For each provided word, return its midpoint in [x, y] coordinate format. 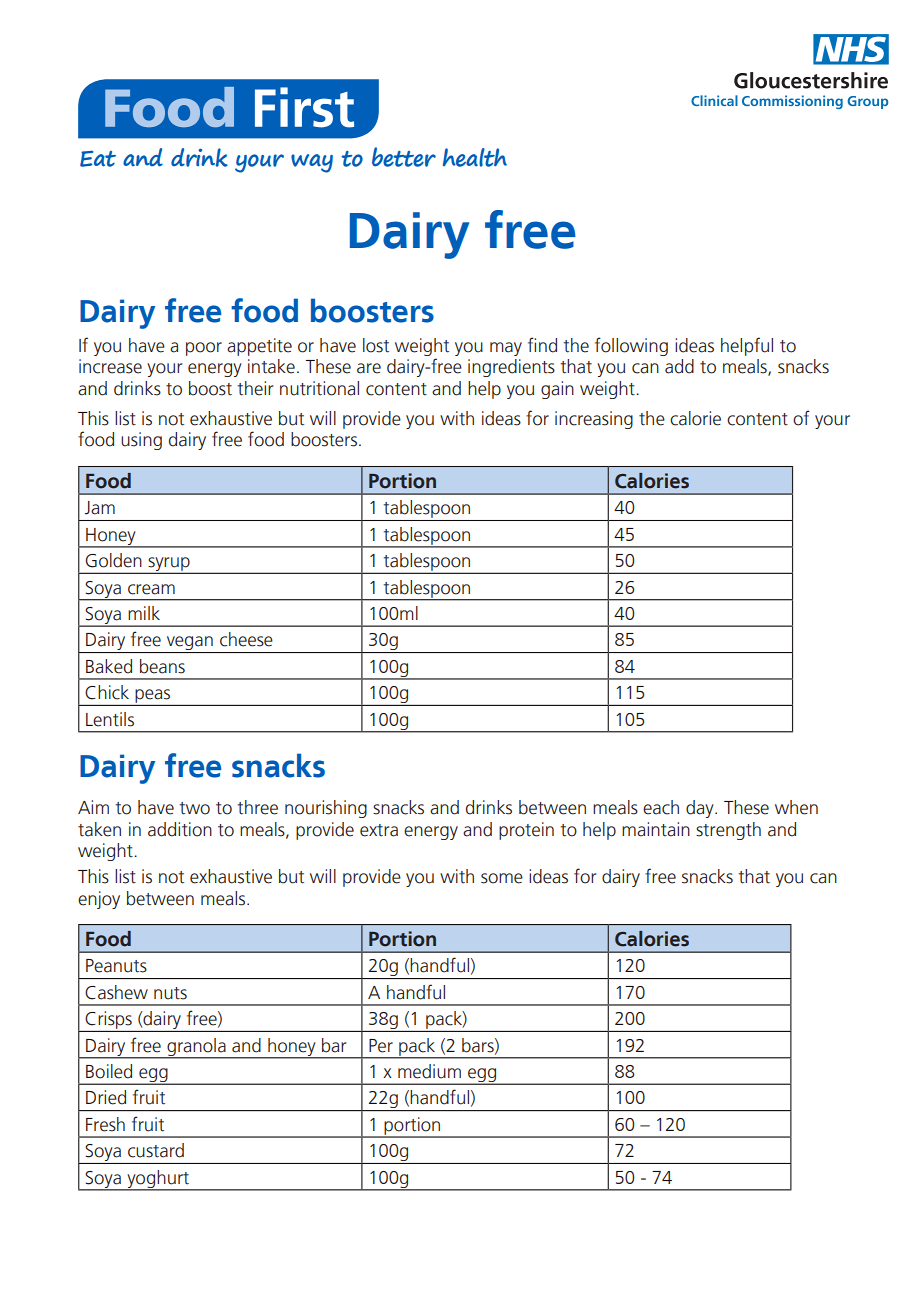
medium [429, 1071]
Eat [98, 158]
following [631, 346]
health [475, 157]
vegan [189, 644]
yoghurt [158, 1180]
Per [381, 1046]
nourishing [326, 809]
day [701, 809]
